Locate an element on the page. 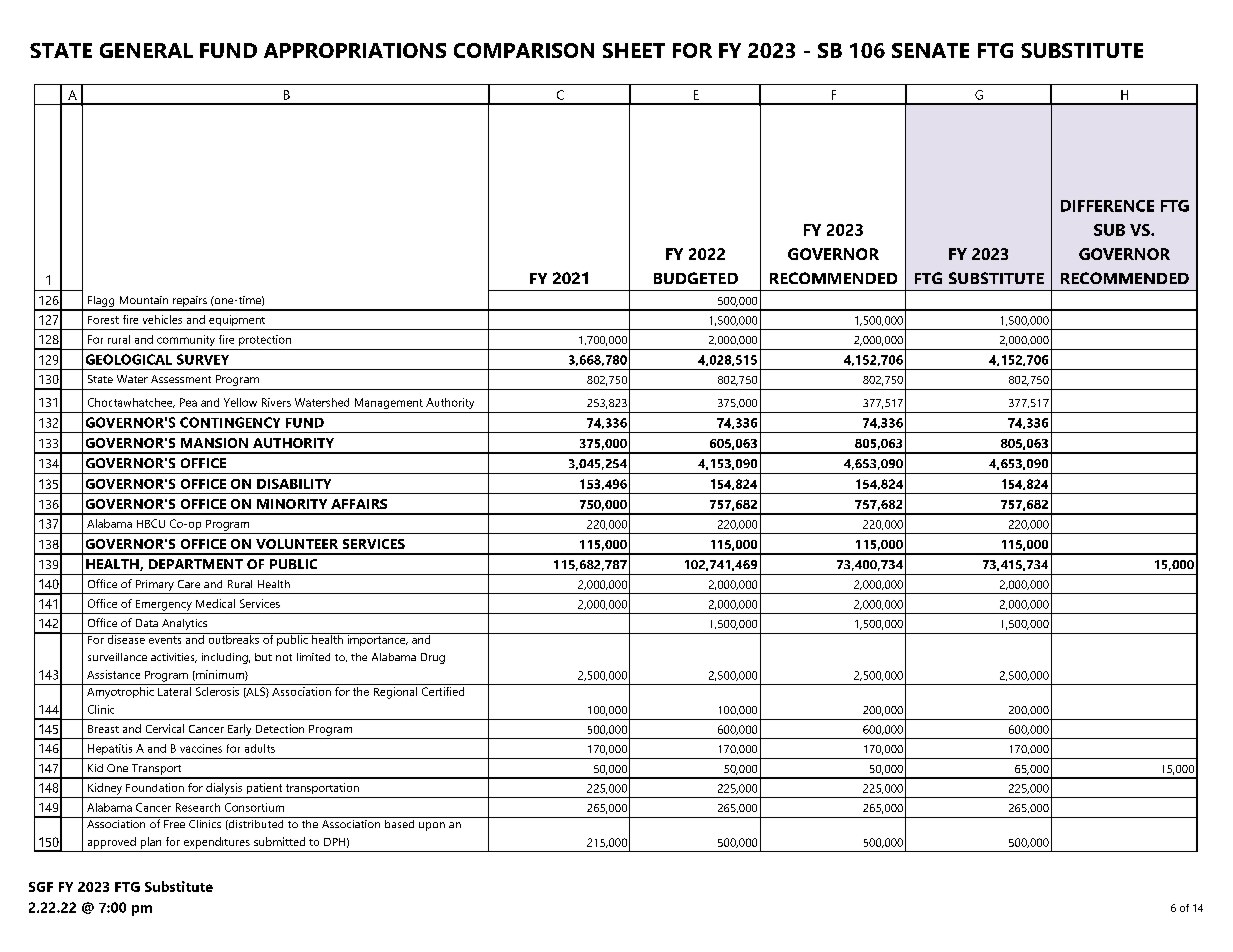 Image resolution: width=1233 pixels, height=952 pixels. Research is located at coordinates (198, 807).
